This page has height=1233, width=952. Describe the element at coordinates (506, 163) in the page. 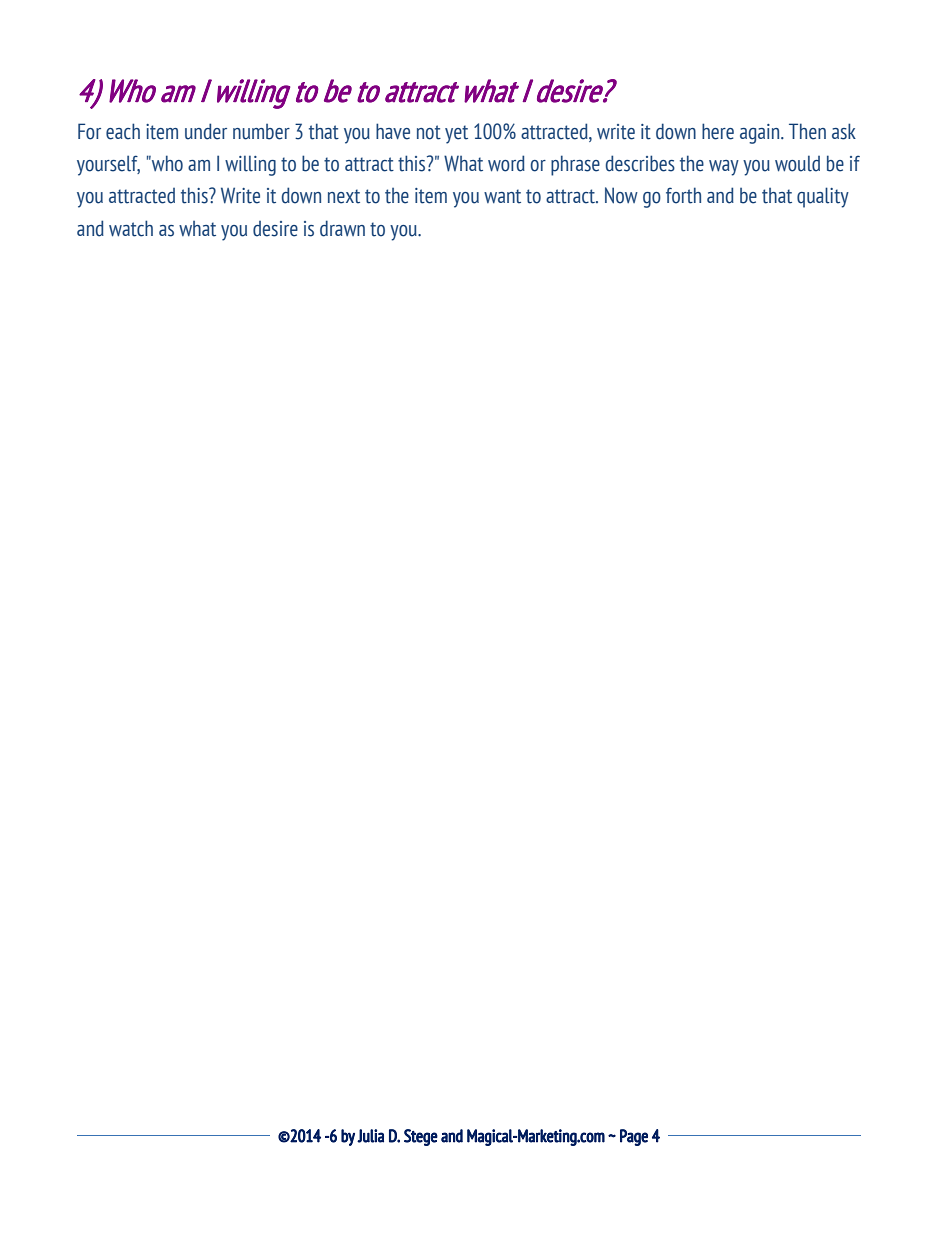

I see `word` at that location.
